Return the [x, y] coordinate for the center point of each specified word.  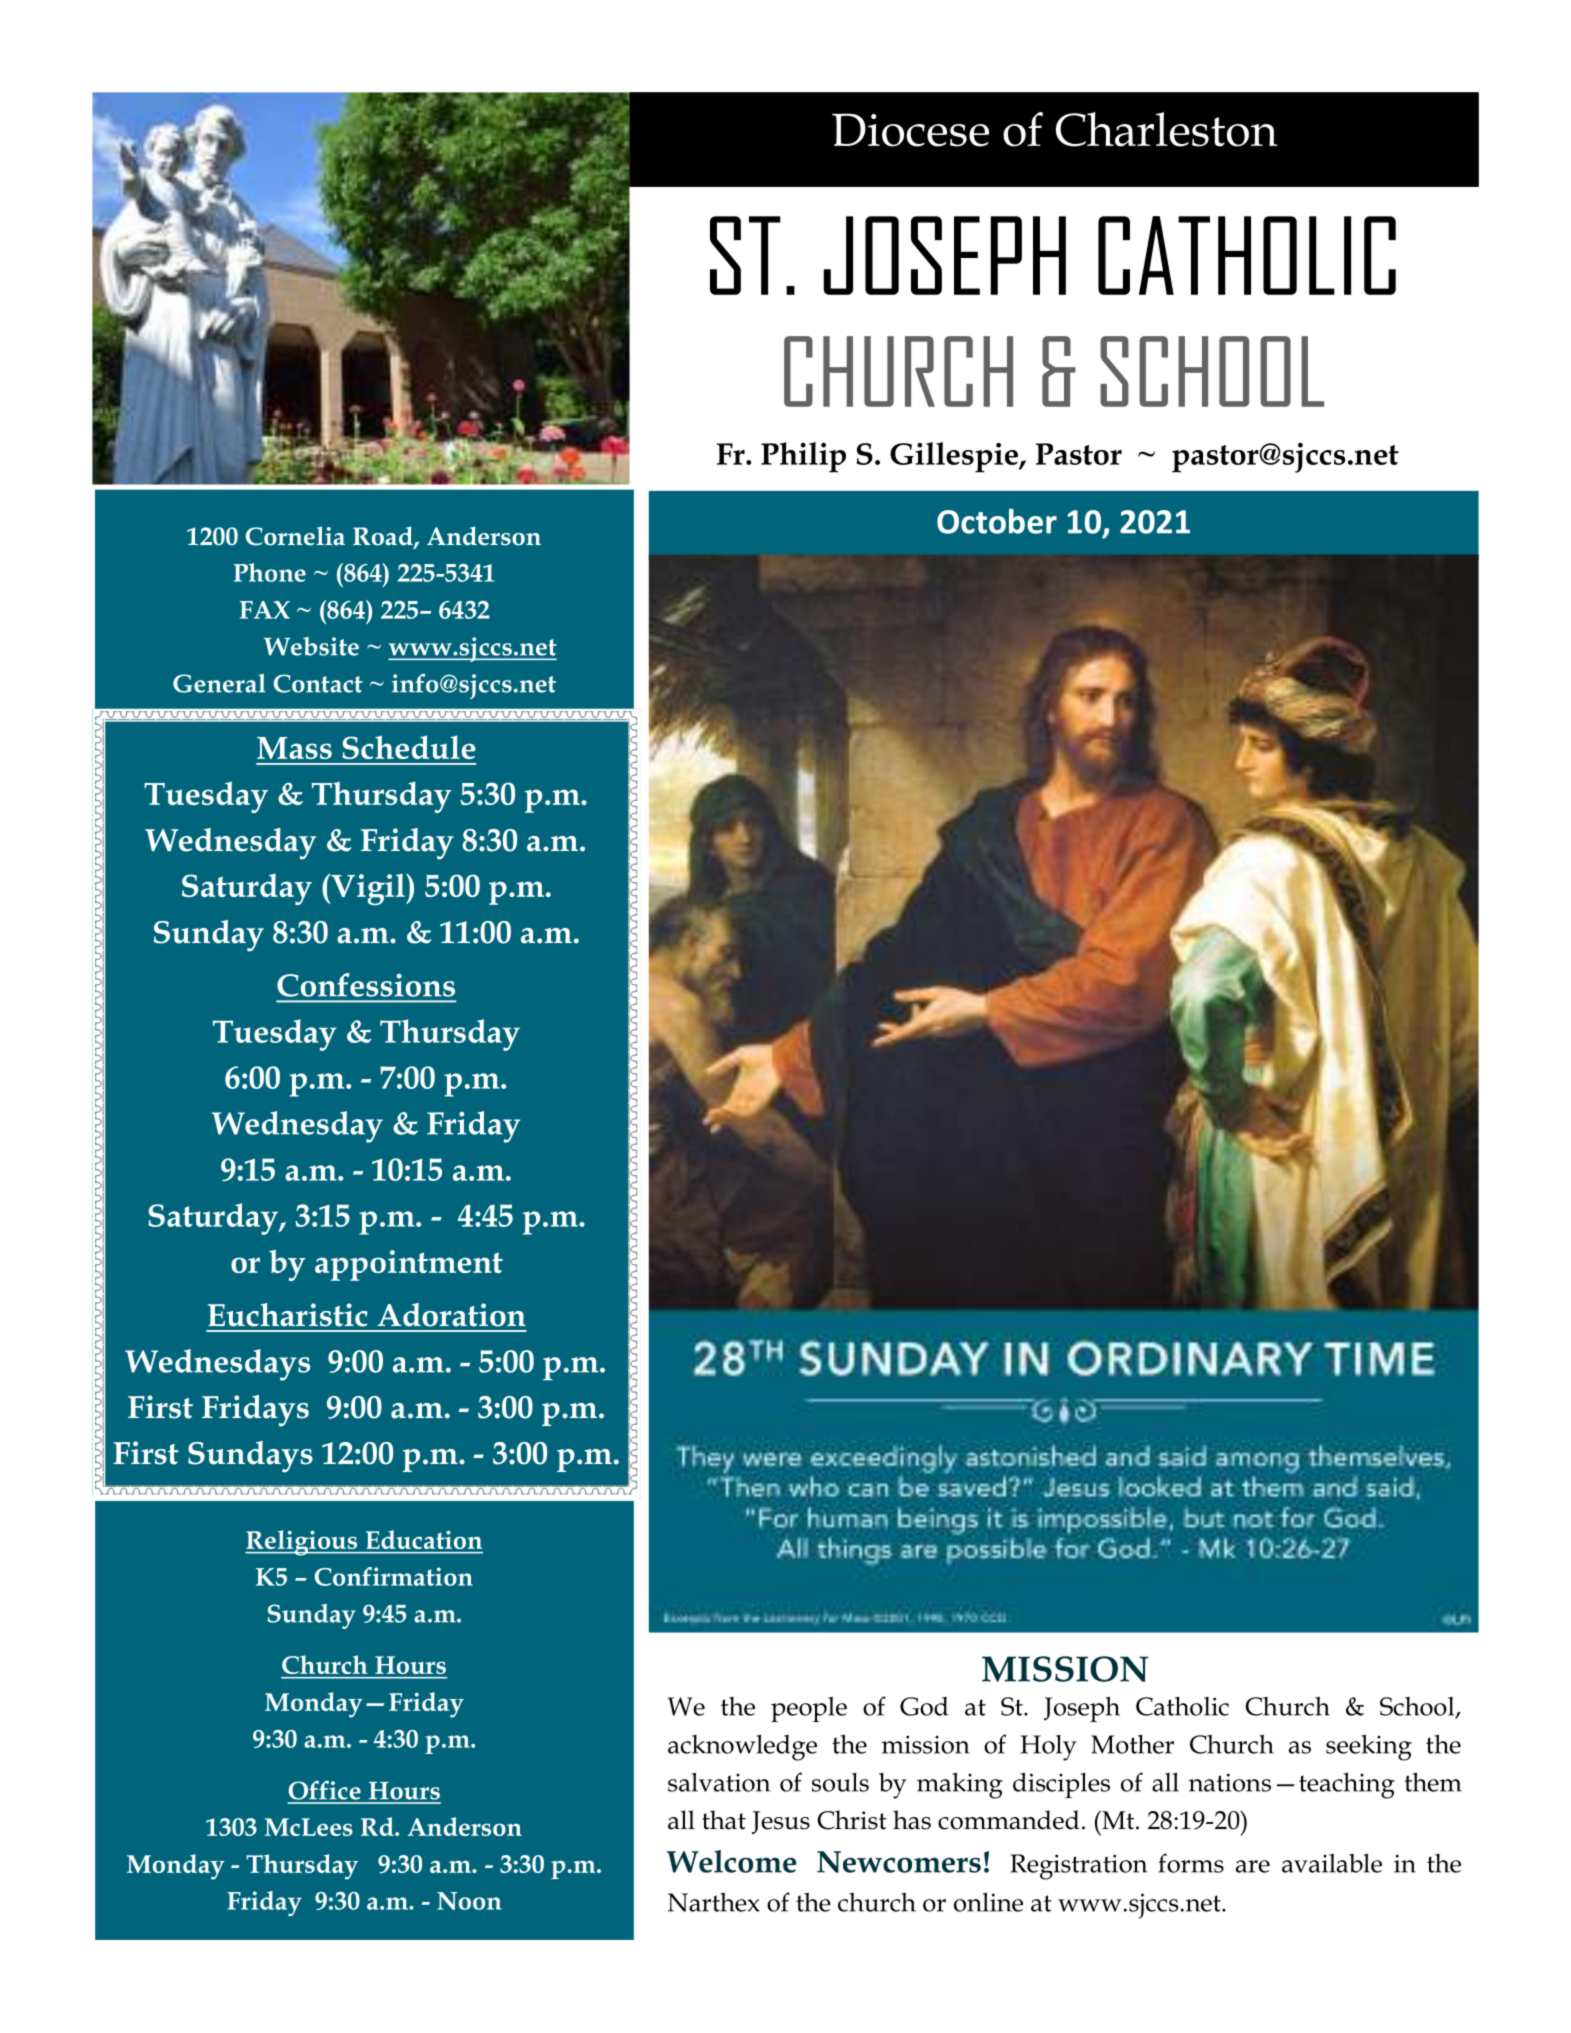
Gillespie [955, 457]
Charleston [1167, 129]
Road [384, 537]
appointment [409, 1265]
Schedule [409, 747]
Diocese [910, 130]
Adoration [452, 1315]
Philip [803, 457]
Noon [469, 1901]
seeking [1369, 1748]
